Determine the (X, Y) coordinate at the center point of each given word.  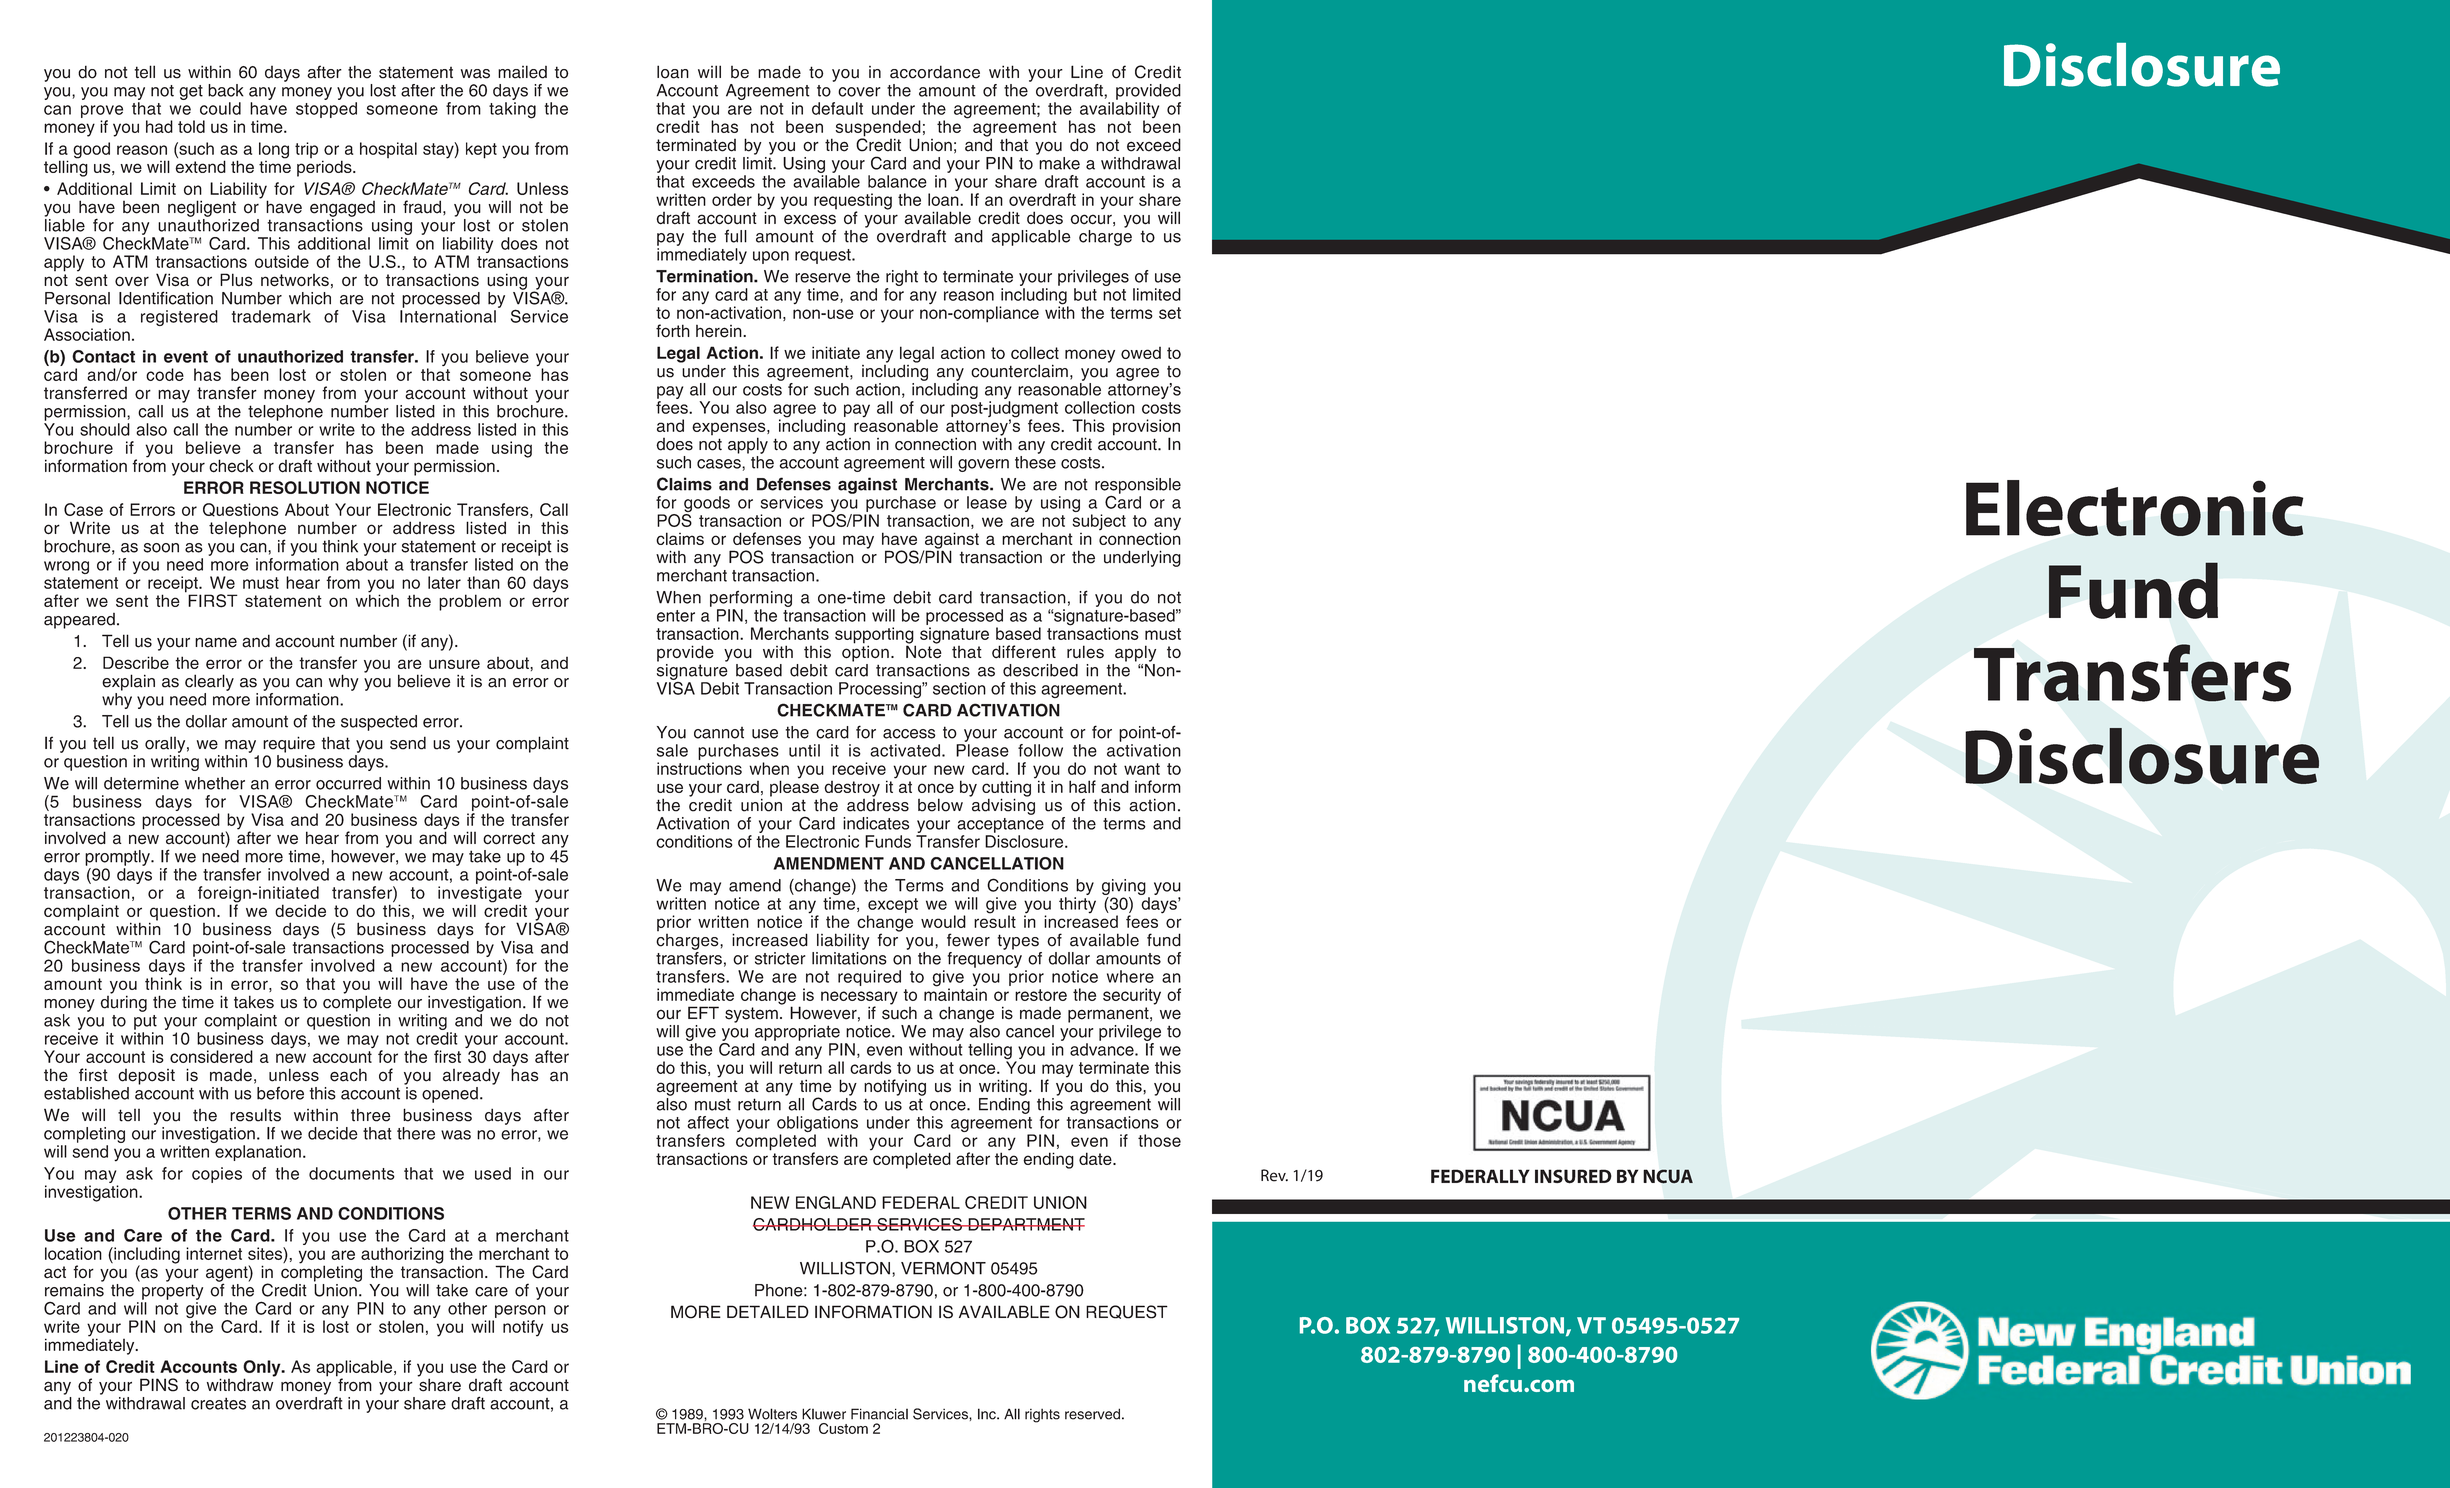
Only (263, 1369)
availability (1119, 111)
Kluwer (824, 1414)
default (837, 108)
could (220, 108)
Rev (1274, 1175)
